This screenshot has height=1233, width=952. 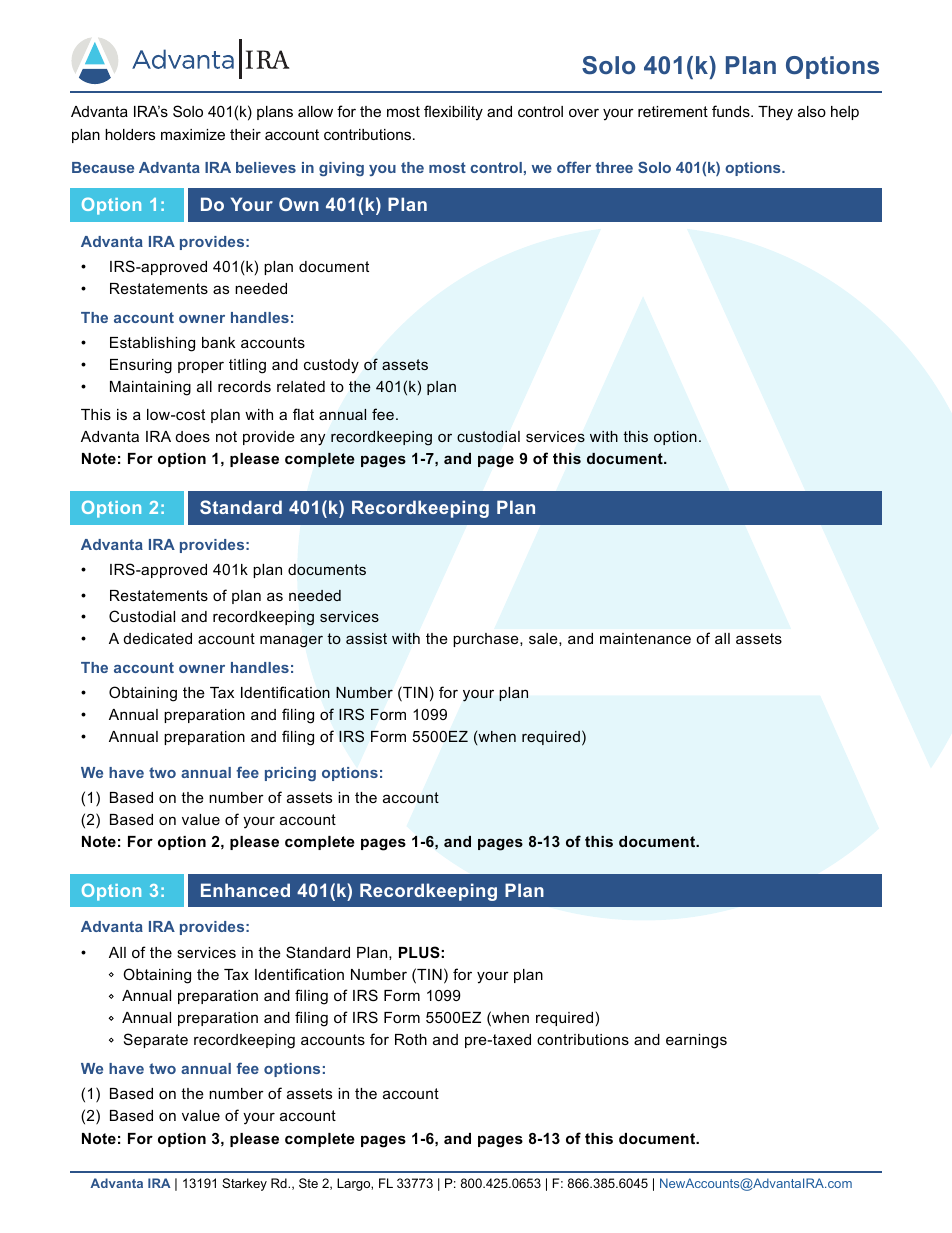 What do you see at coordinates (453, 113) in the screenshot?
I see `flexibility` at bounding box center [453, 113].
